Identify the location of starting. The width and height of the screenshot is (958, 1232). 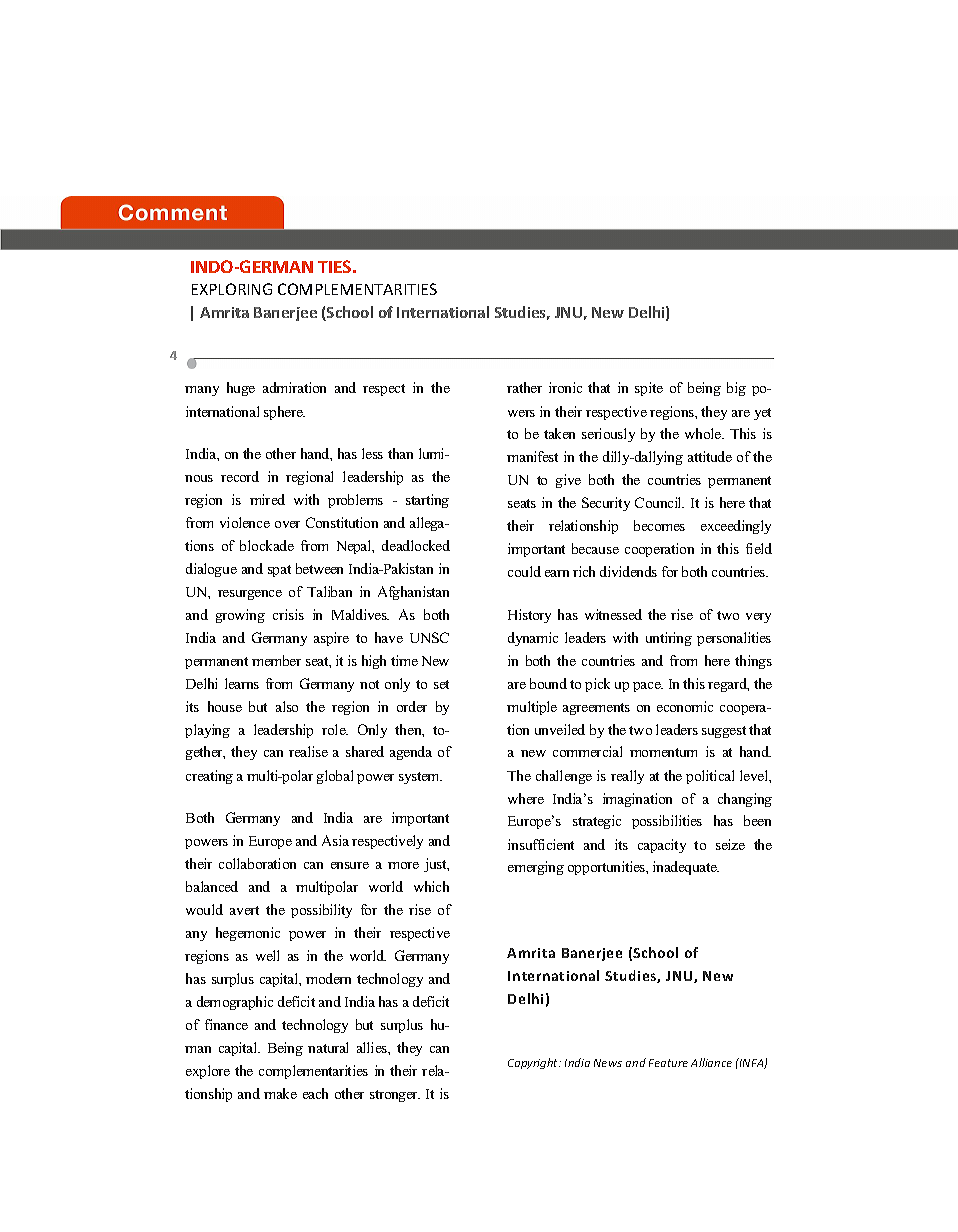
(427, 501).
